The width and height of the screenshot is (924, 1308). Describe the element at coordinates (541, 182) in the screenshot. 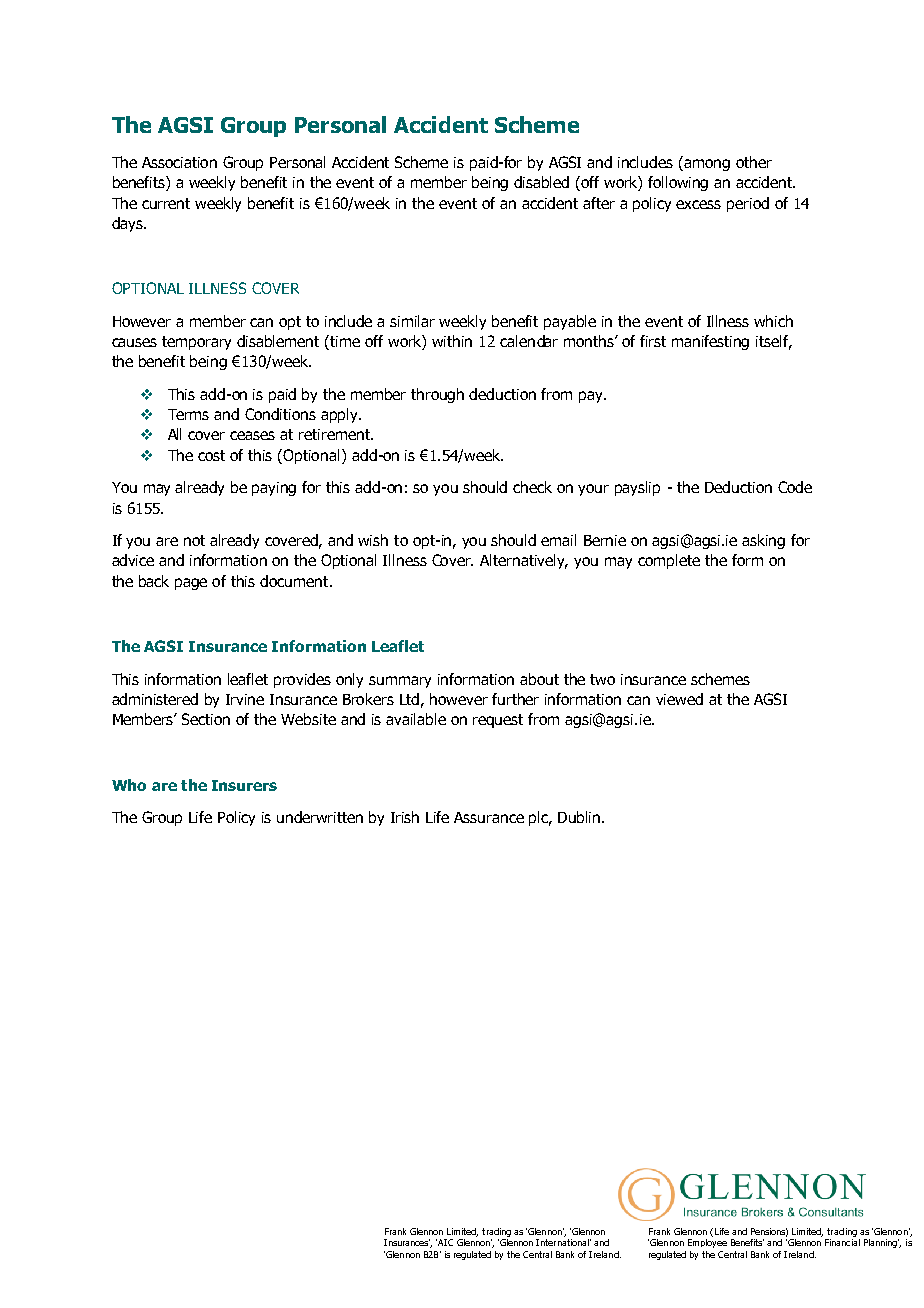

I see `disabled` at that location.
